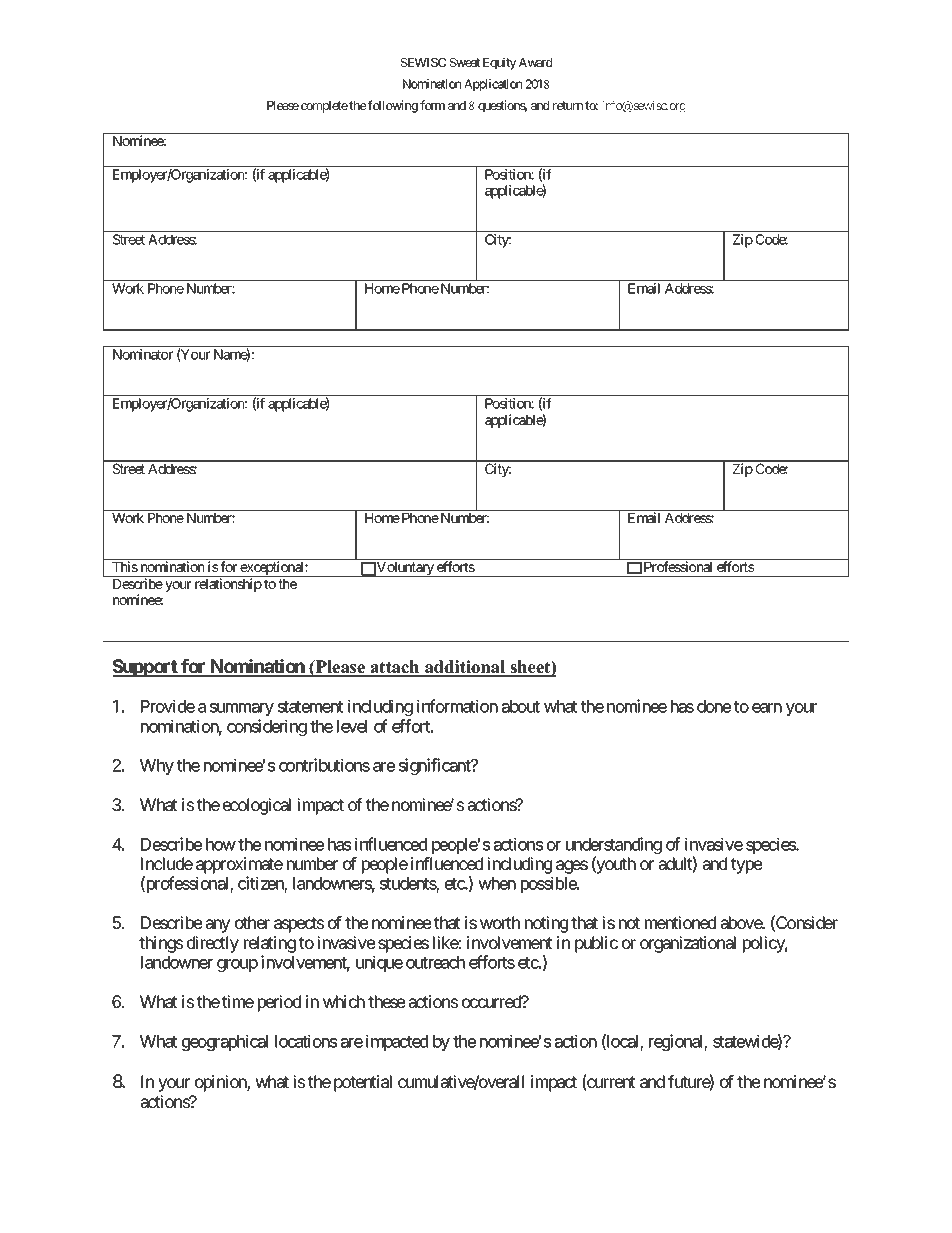  I want to click on complete, so click(324, 107).
